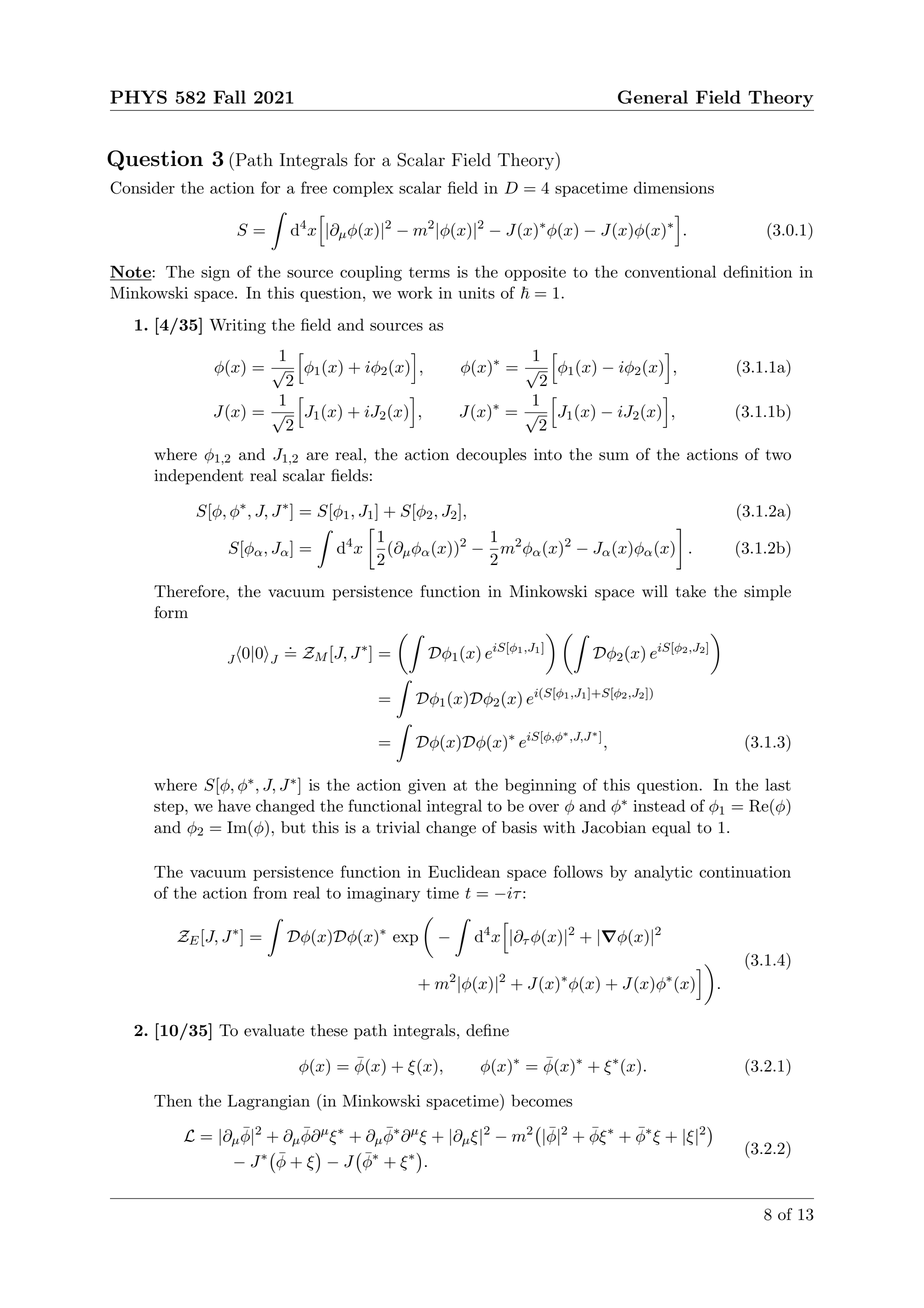 The image size is (924, 1308). I want to click on units, so click(476, 293).
